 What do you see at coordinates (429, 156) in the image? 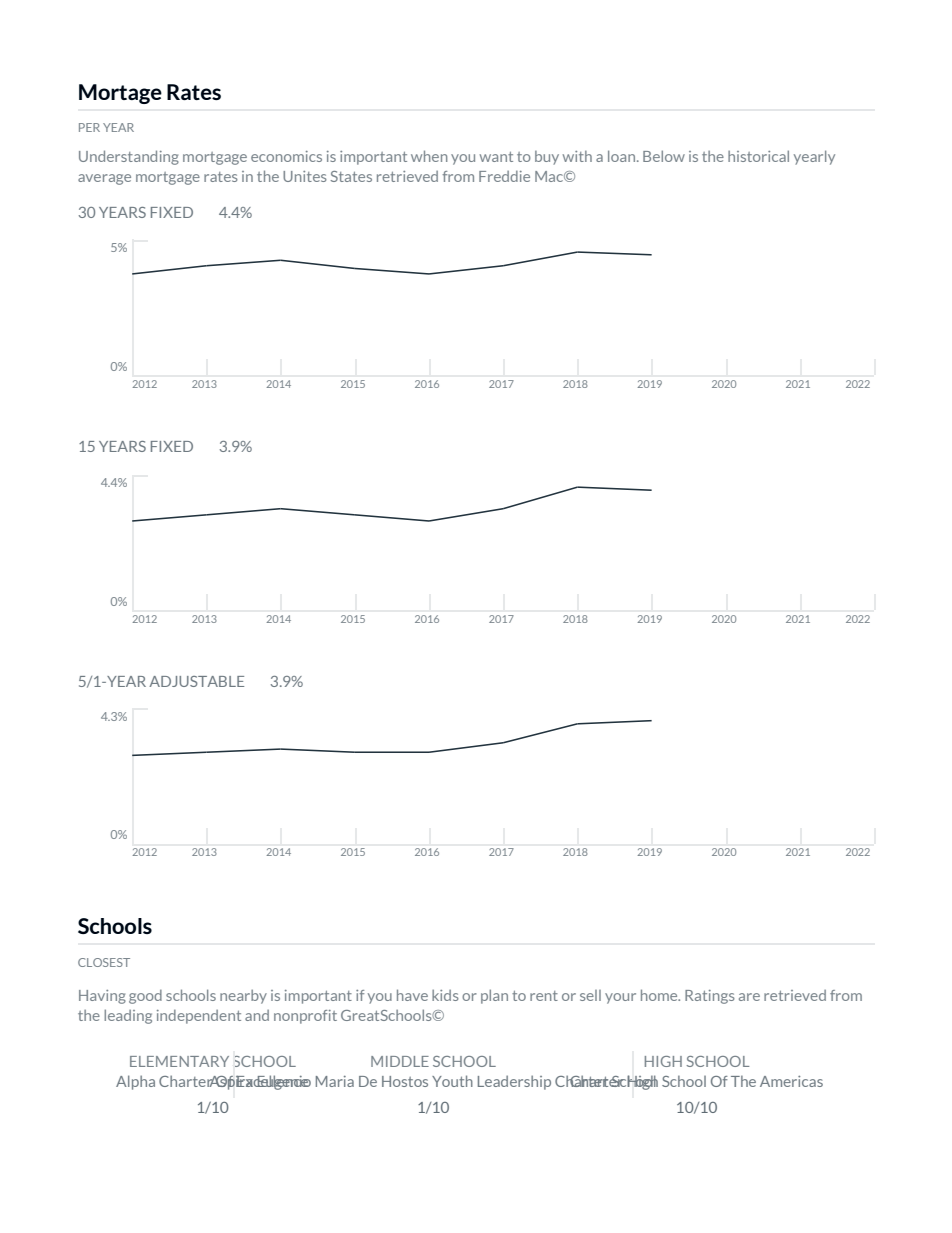
I see `when` at bounding box center [429, 156].
